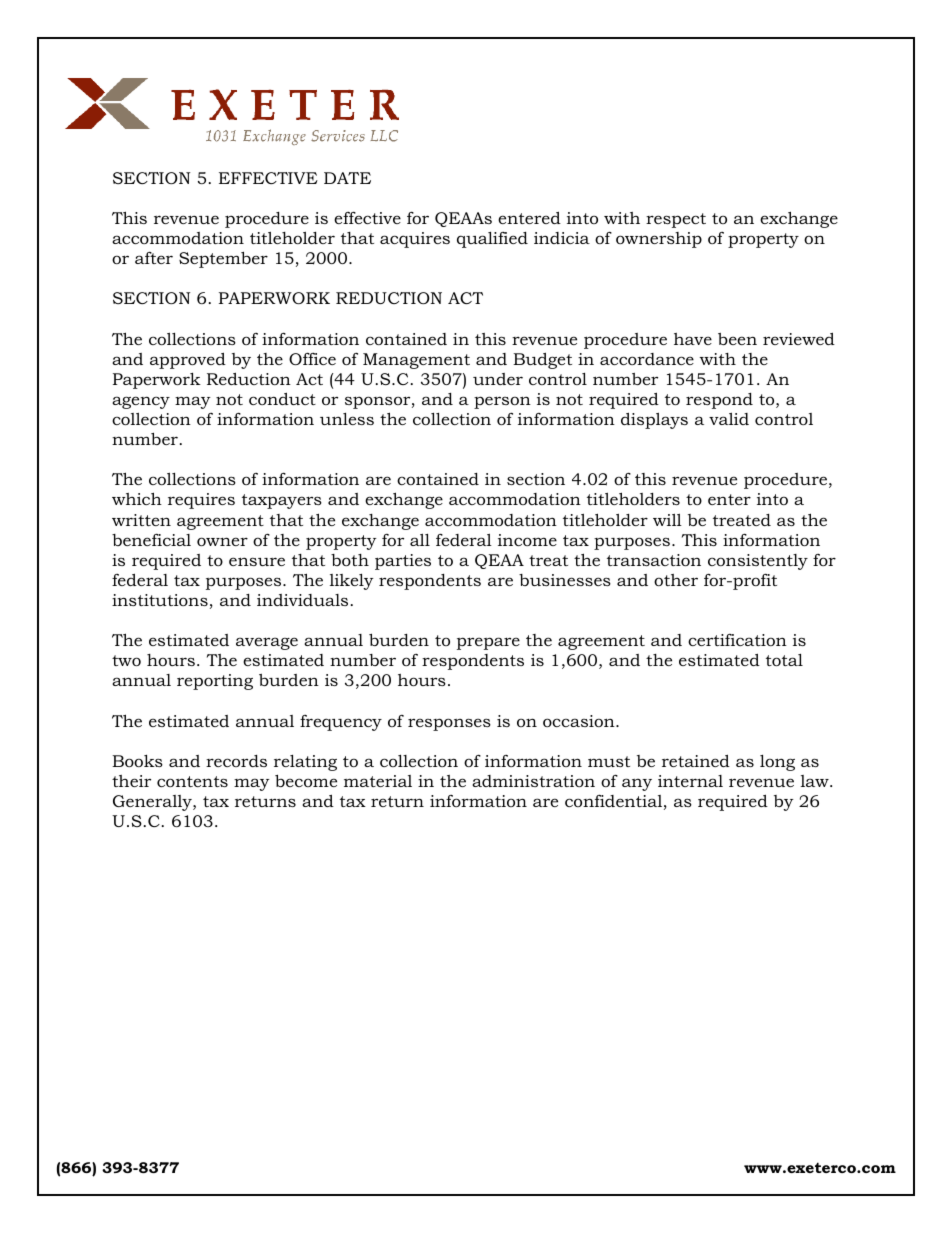 The image size is (952, 1233). What do you see at coordinates (533, 781) in the screenshot?
I see `administration` at bounding box center [533, 781].
